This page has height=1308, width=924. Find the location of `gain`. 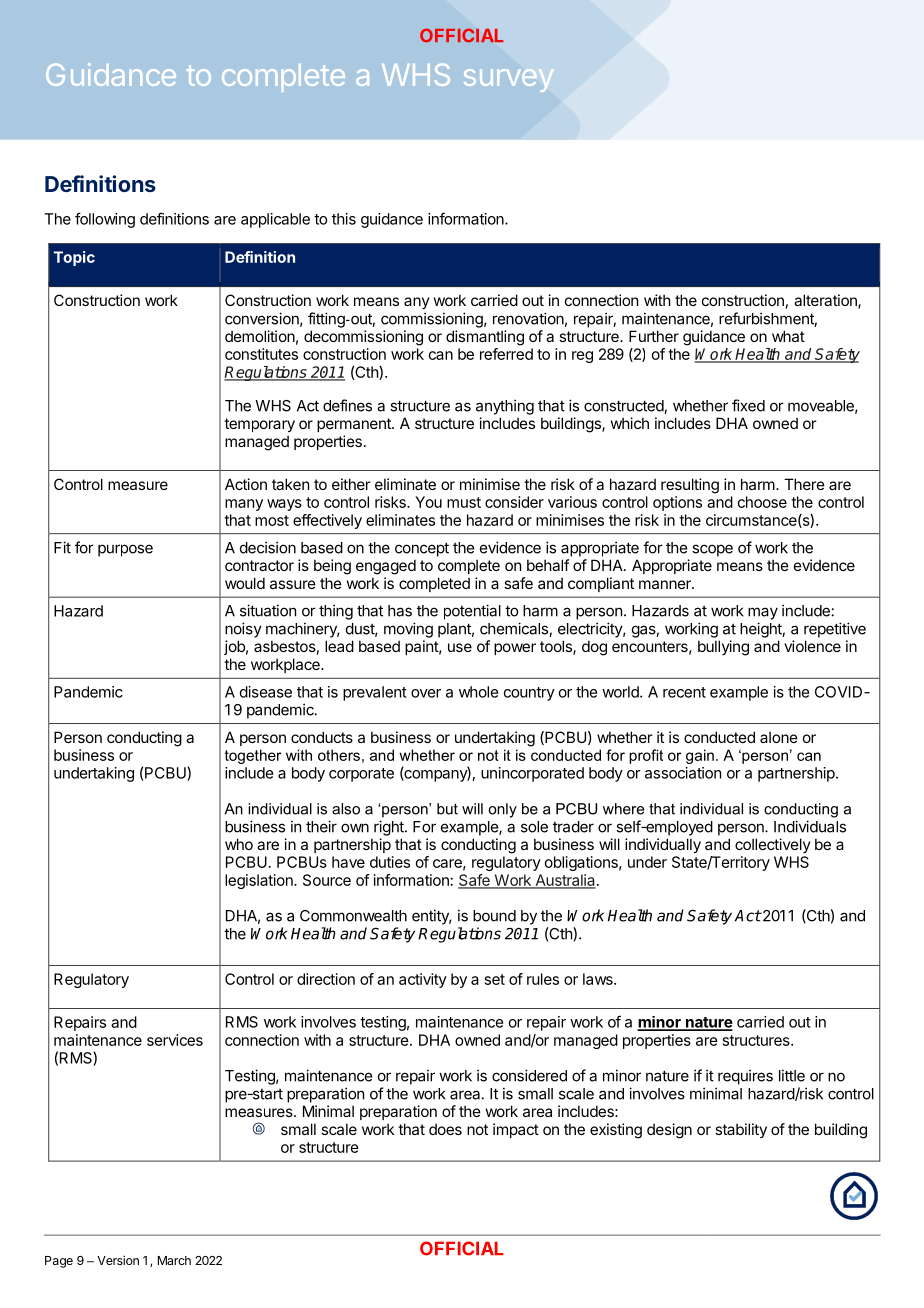

gain is located at coordinates (700, 756).
